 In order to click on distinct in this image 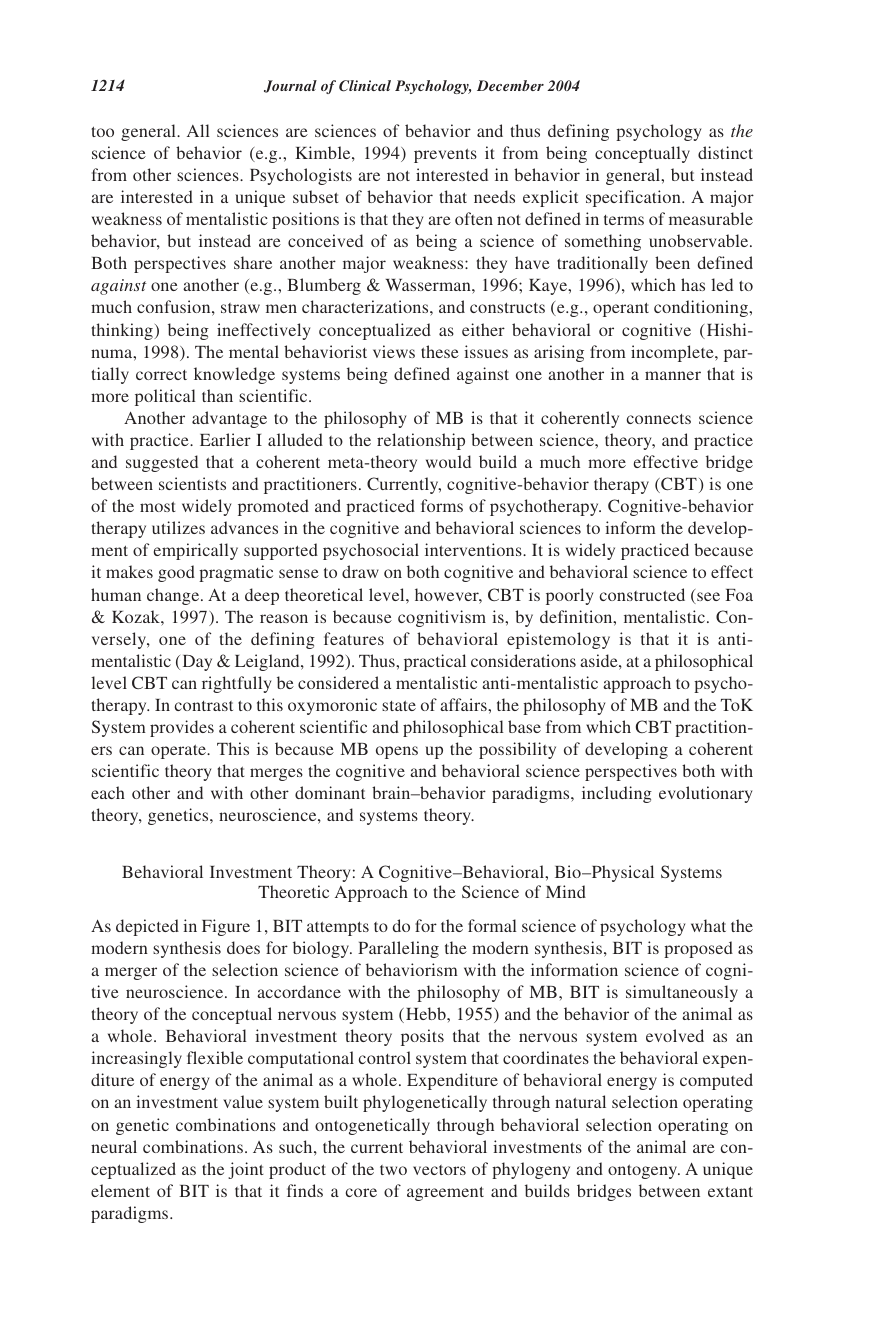, I will do `click(725, 152)`.
